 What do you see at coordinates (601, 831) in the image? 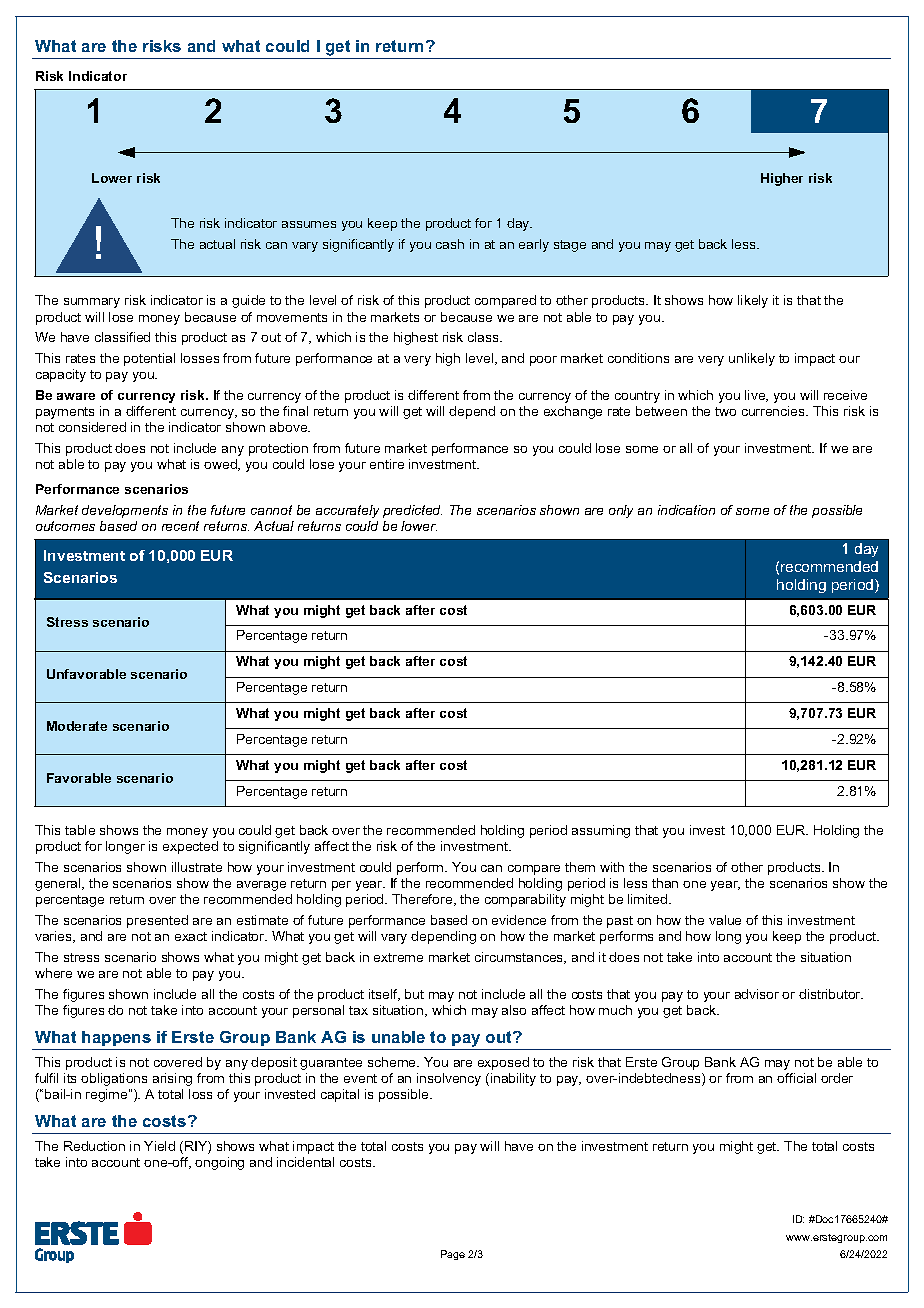
I see `assuming` at bounding box center [601, 831].
